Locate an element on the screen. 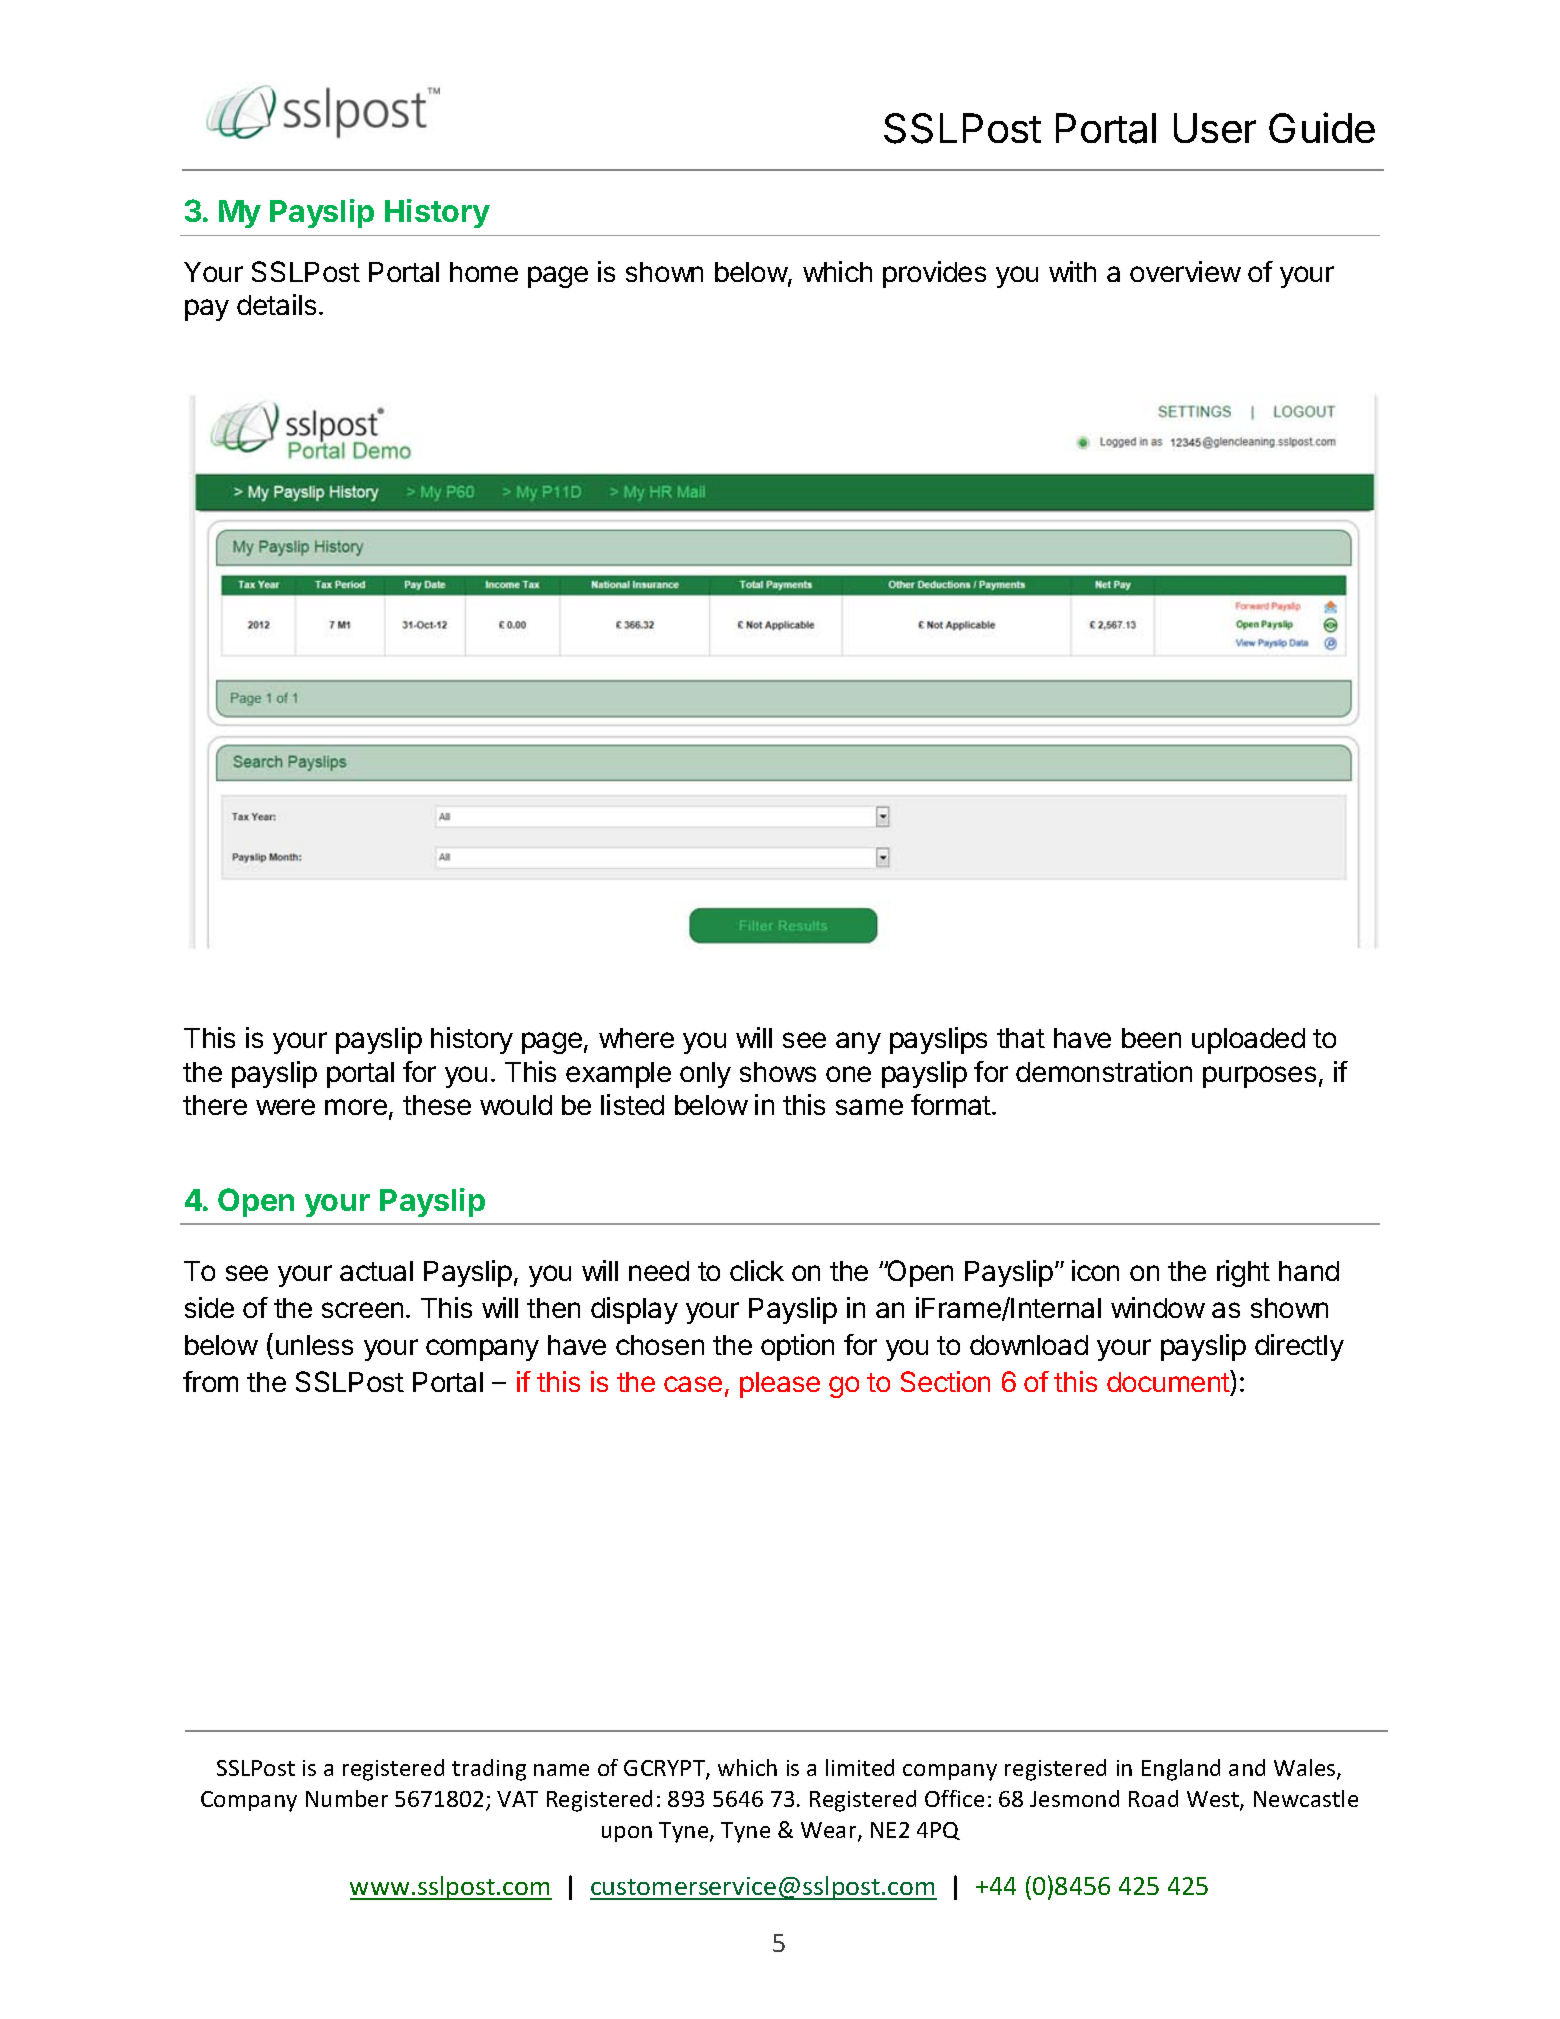 The image size is (1560, 2019). shows is located at coordinates (778, 1072).
